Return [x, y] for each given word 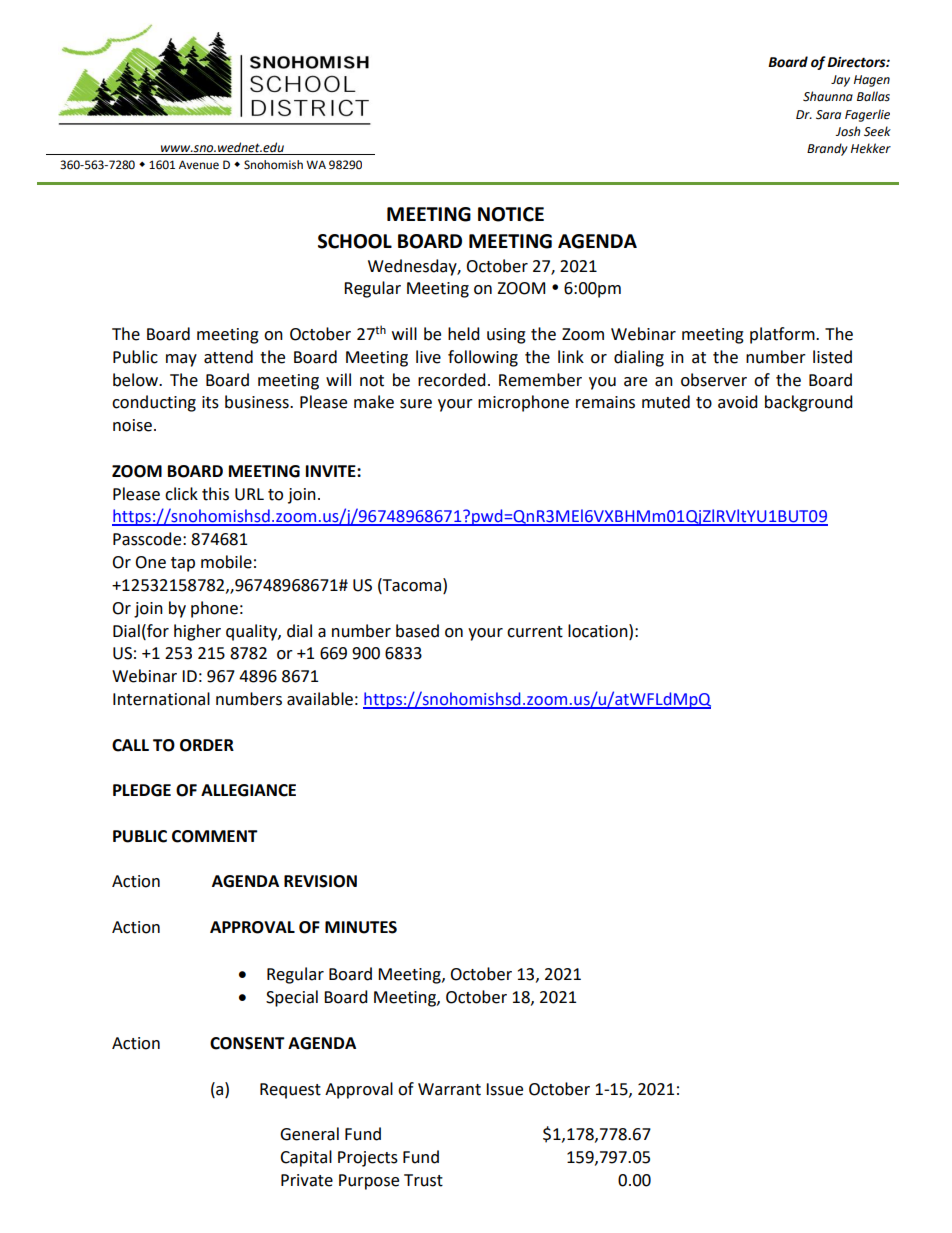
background [809, 403]
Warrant [449, 1089]
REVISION [320, 881]
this [215, 494]
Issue [504, 1089]
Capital [306, 1158]
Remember [540, 380]
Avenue [199, 165]
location [599, 631]
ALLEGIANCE [248, 790]
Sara [828, 115]
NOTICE [511, 214]
